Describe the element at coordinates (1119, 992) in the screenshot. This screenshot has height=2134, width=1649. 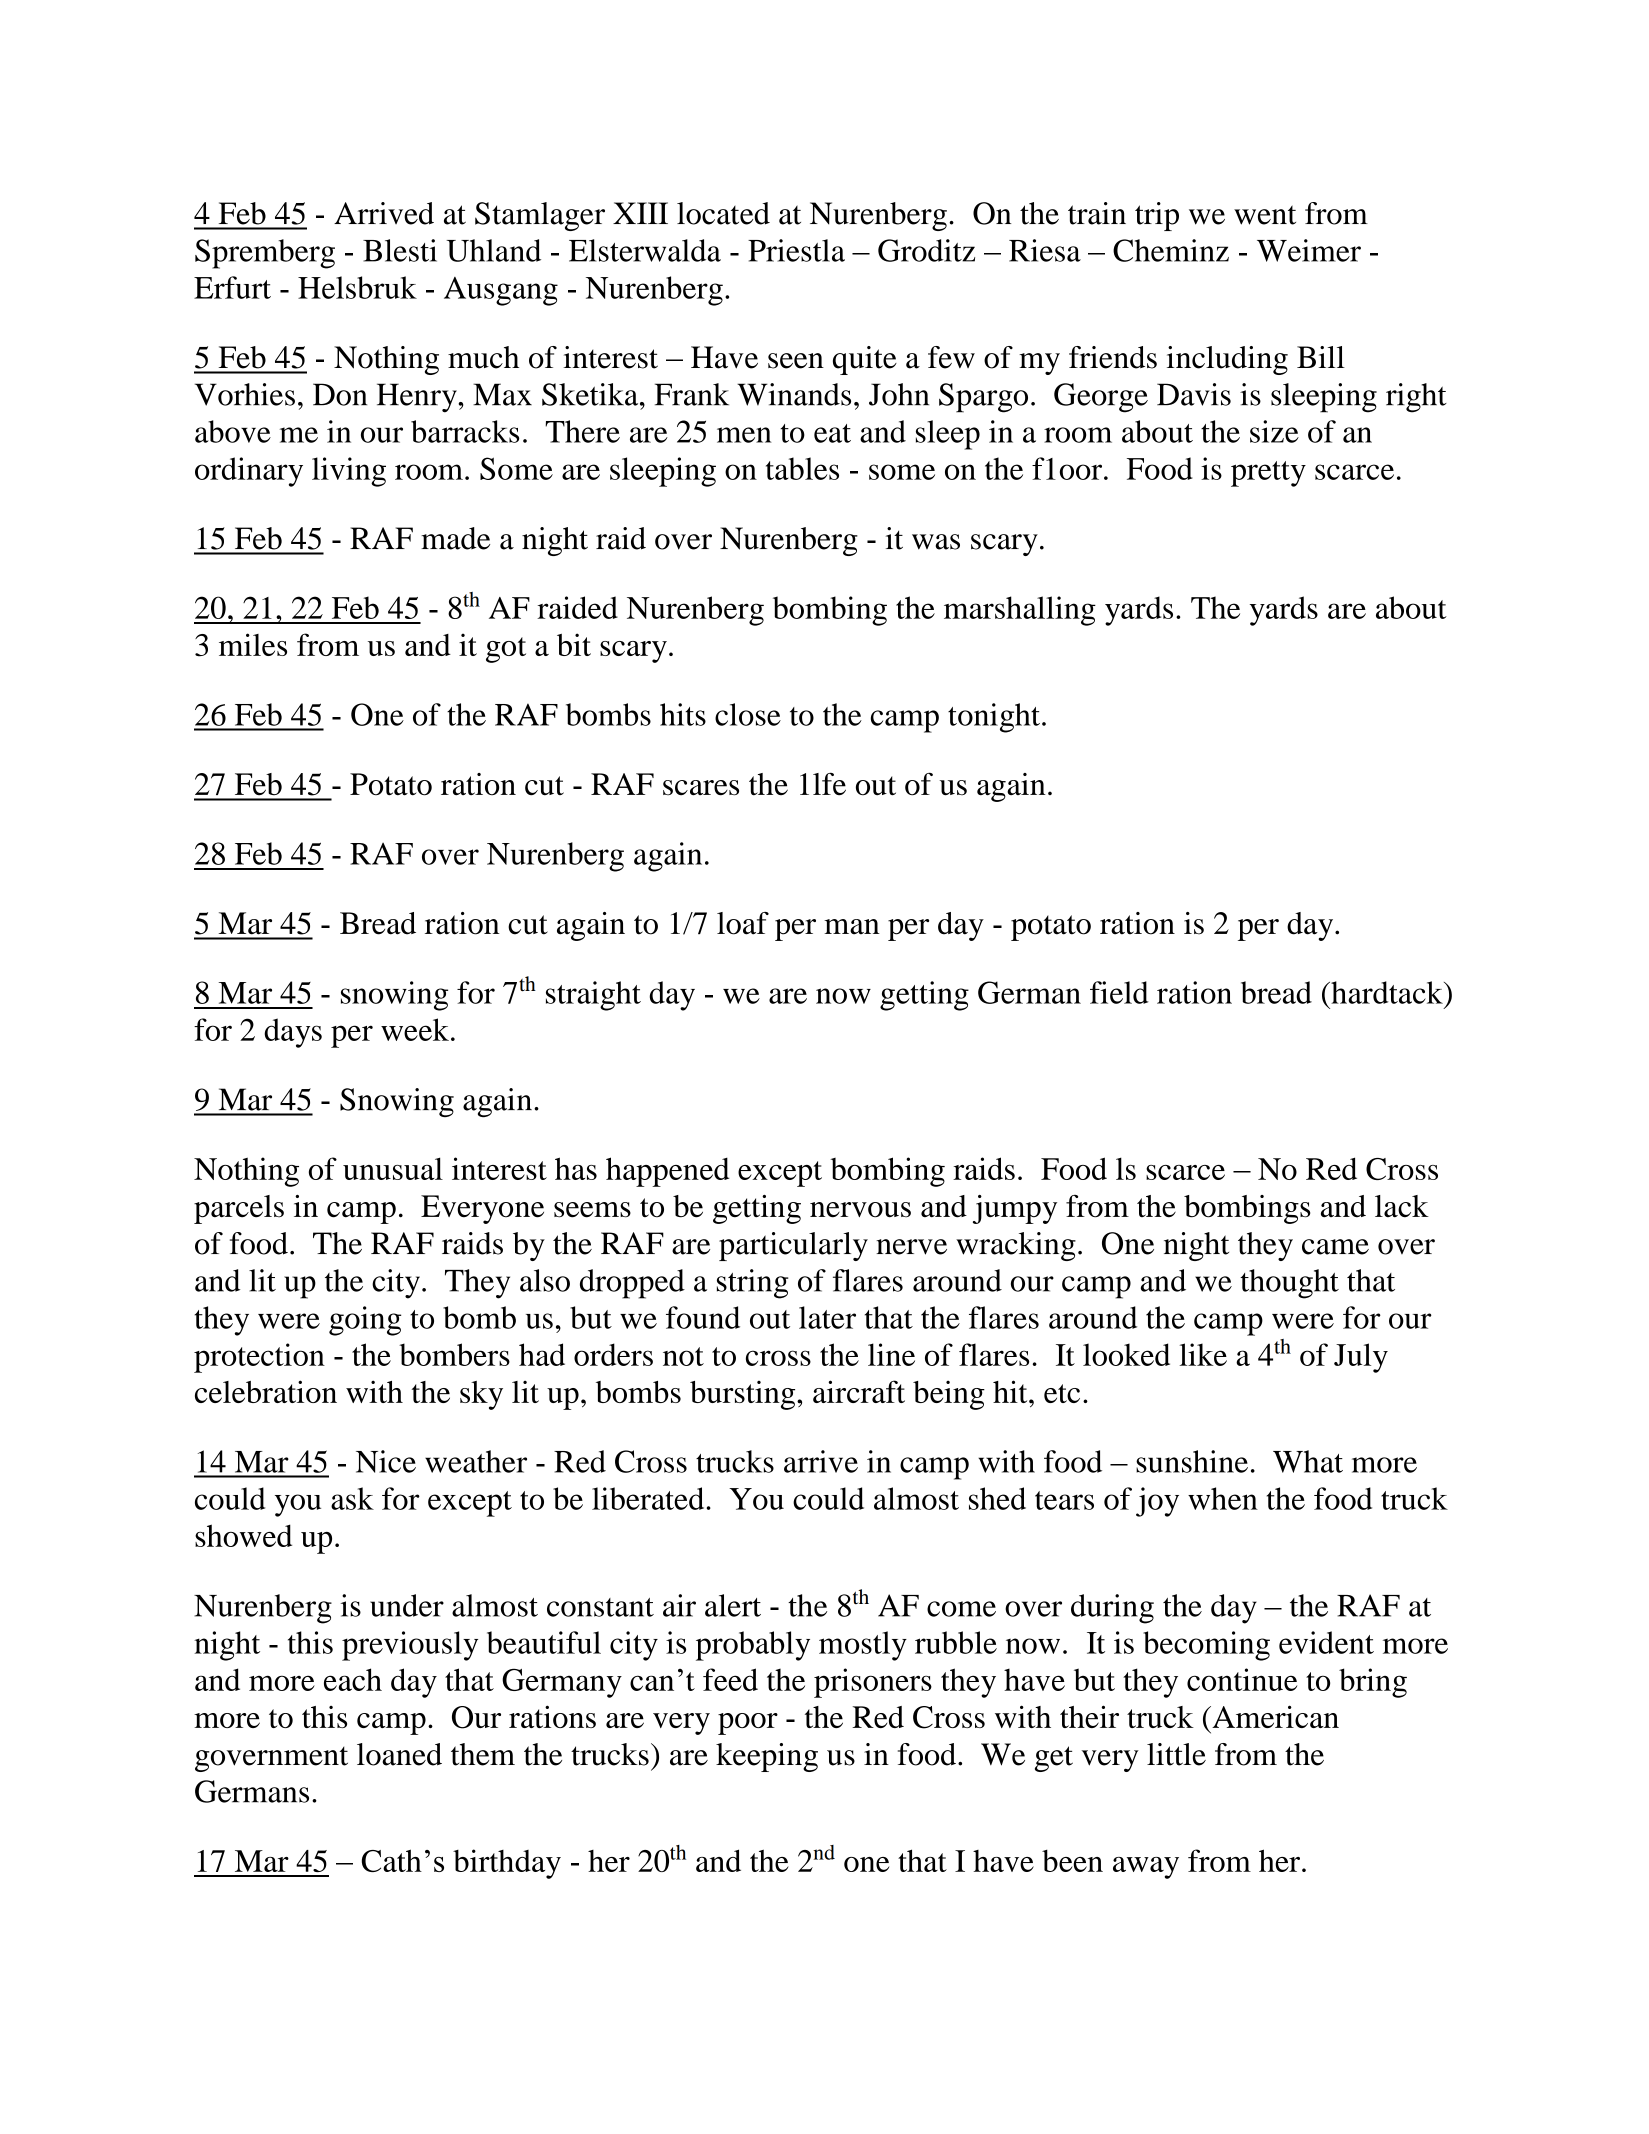
I see `field` at that location.
